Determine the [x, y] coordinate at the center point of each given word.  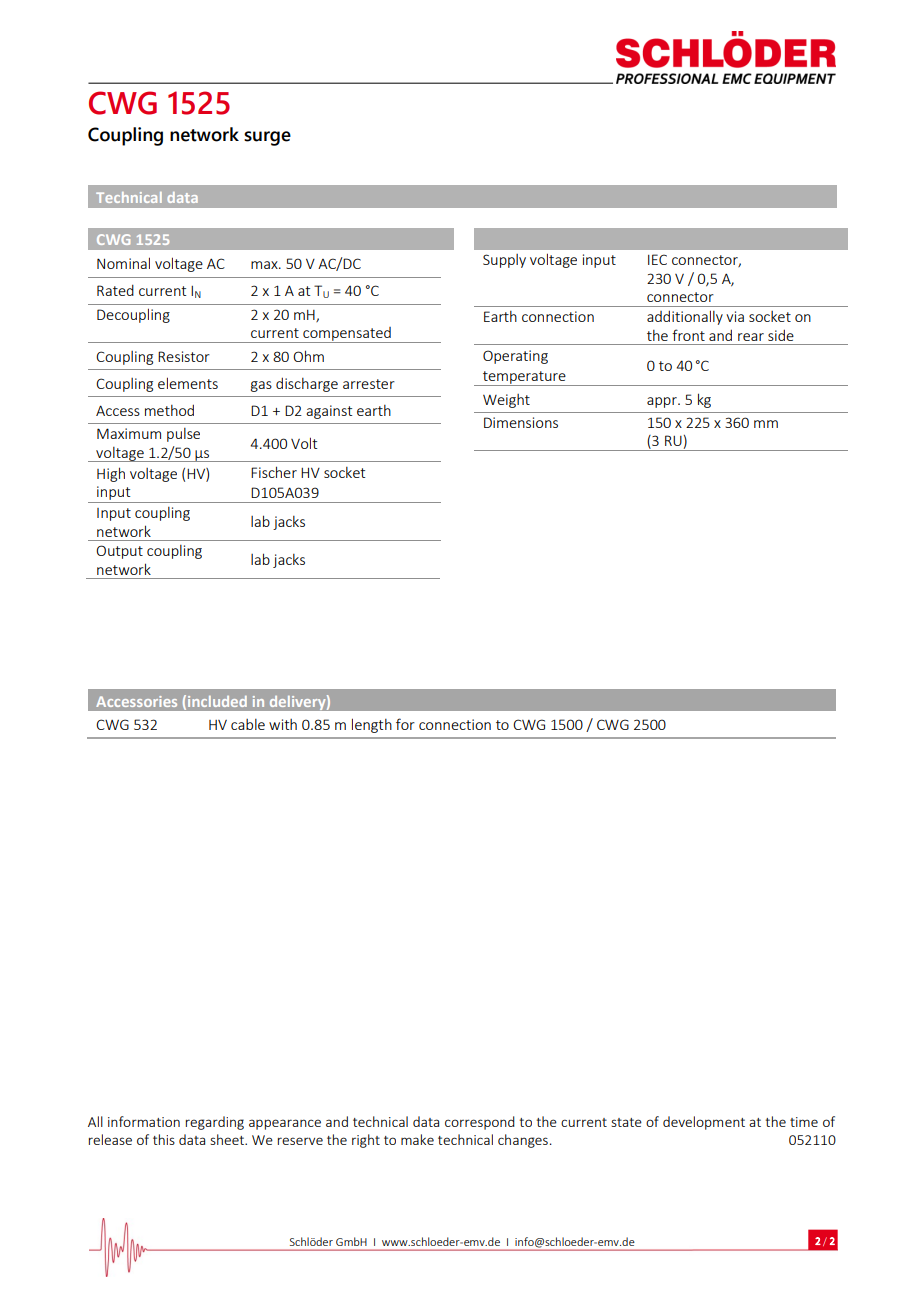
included [217, 701]
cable [248, 724]
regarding [215, 1123]
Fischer [274, 472]
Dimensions [521, 422]
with [283, 724]
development [704, 1123]
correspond [480, 1123]
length [372, 725]
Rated [115, 290]
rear [751, 337]
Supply [504, 261]
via [735, 316]
